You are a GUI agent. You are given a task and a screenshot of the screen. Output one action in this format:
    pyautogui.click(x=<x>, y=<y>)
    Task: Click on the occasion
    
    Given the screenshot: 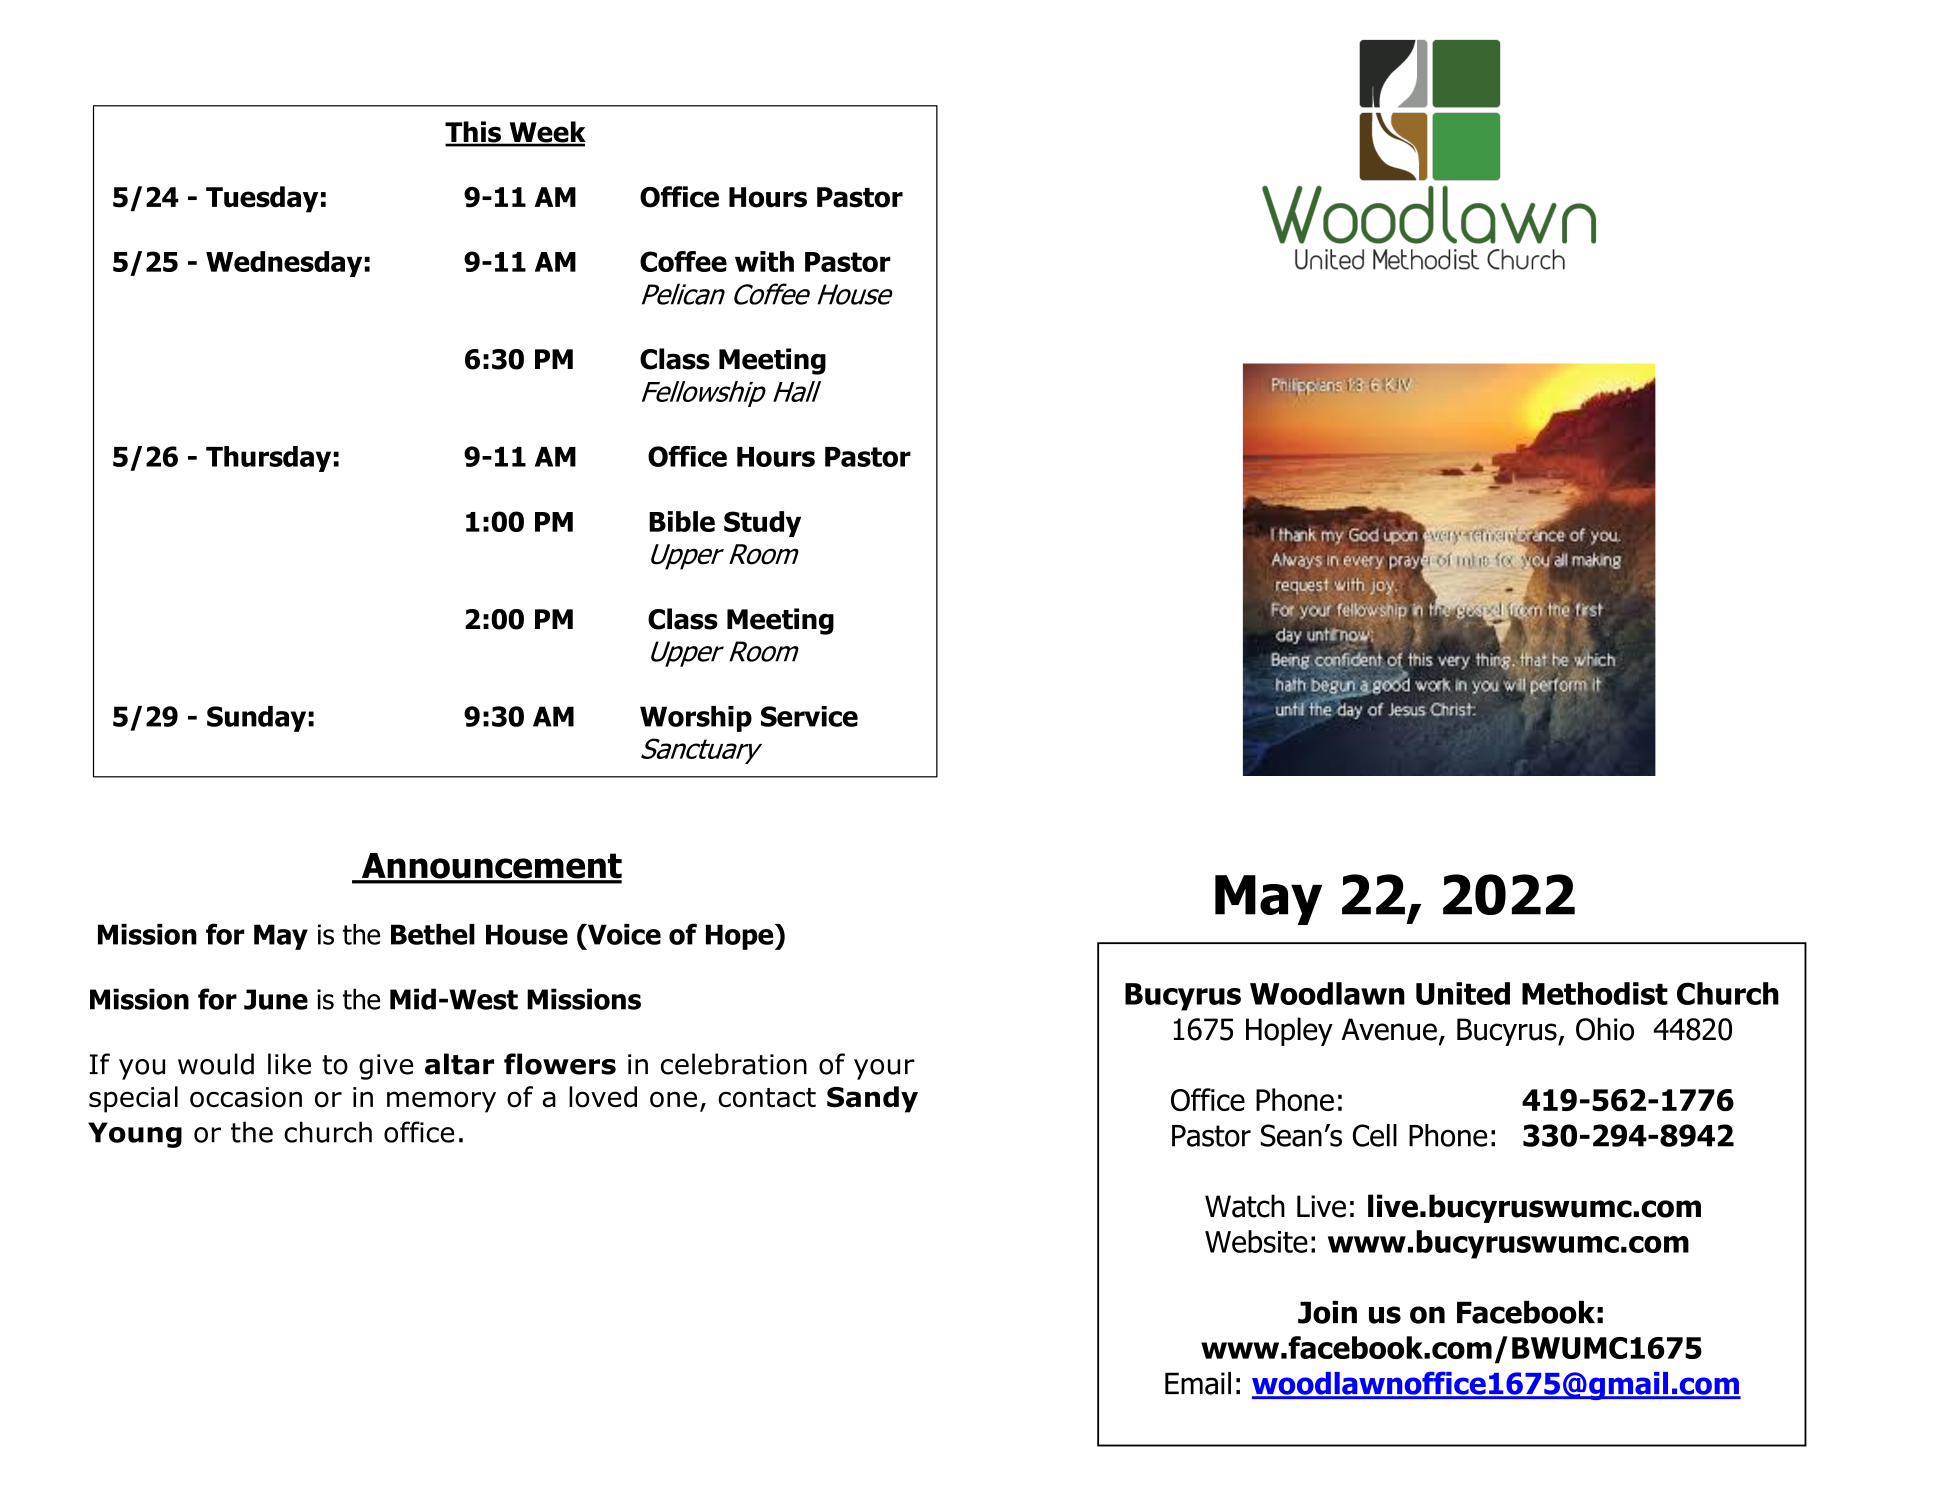 What is the action you would take?
    pyautogui.click(x=246, y=1097)
